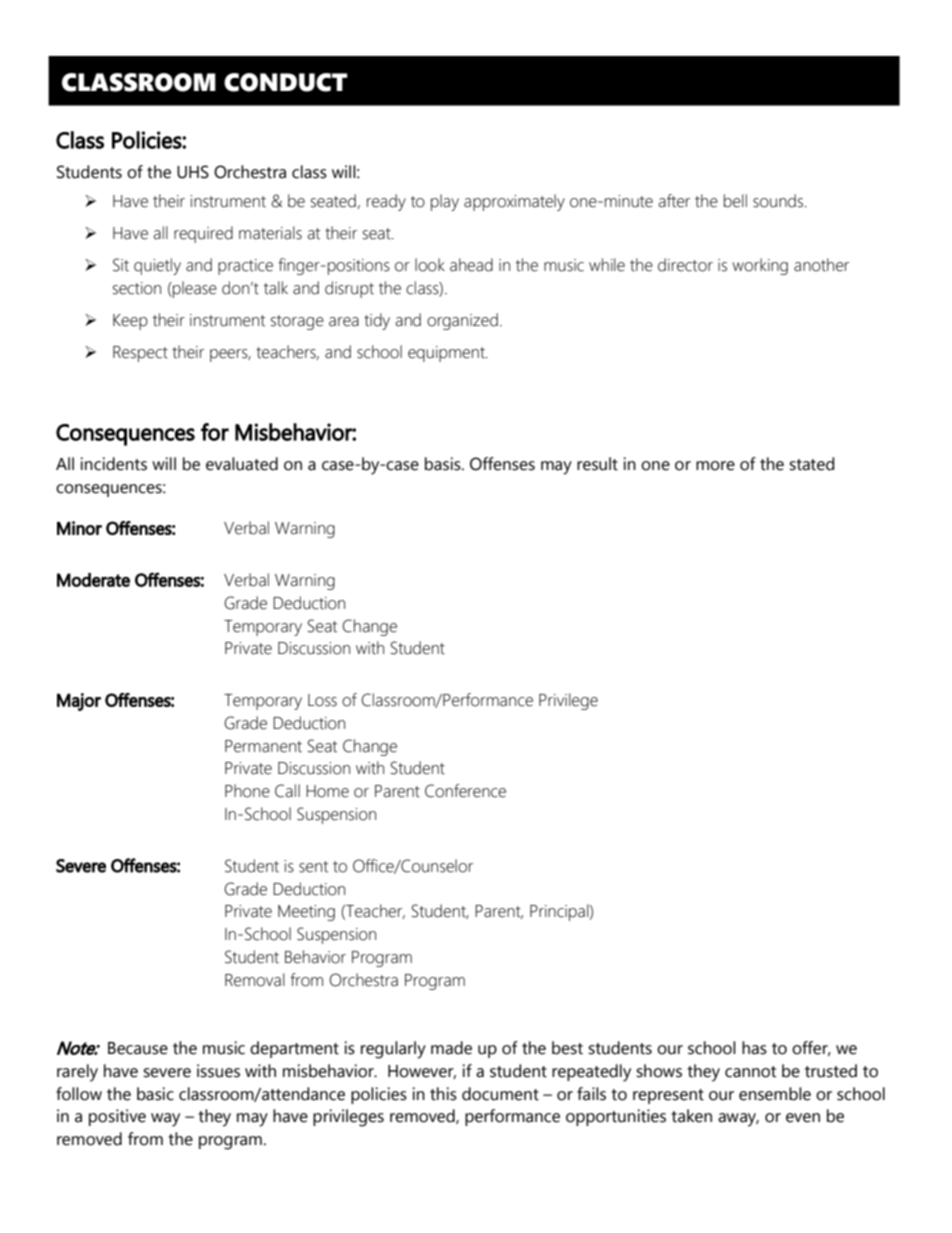 This screenshot has height=1233, width=952. Describe the element at coordinates (155, 1094) in the screenshot. I see `basic` at that location.
